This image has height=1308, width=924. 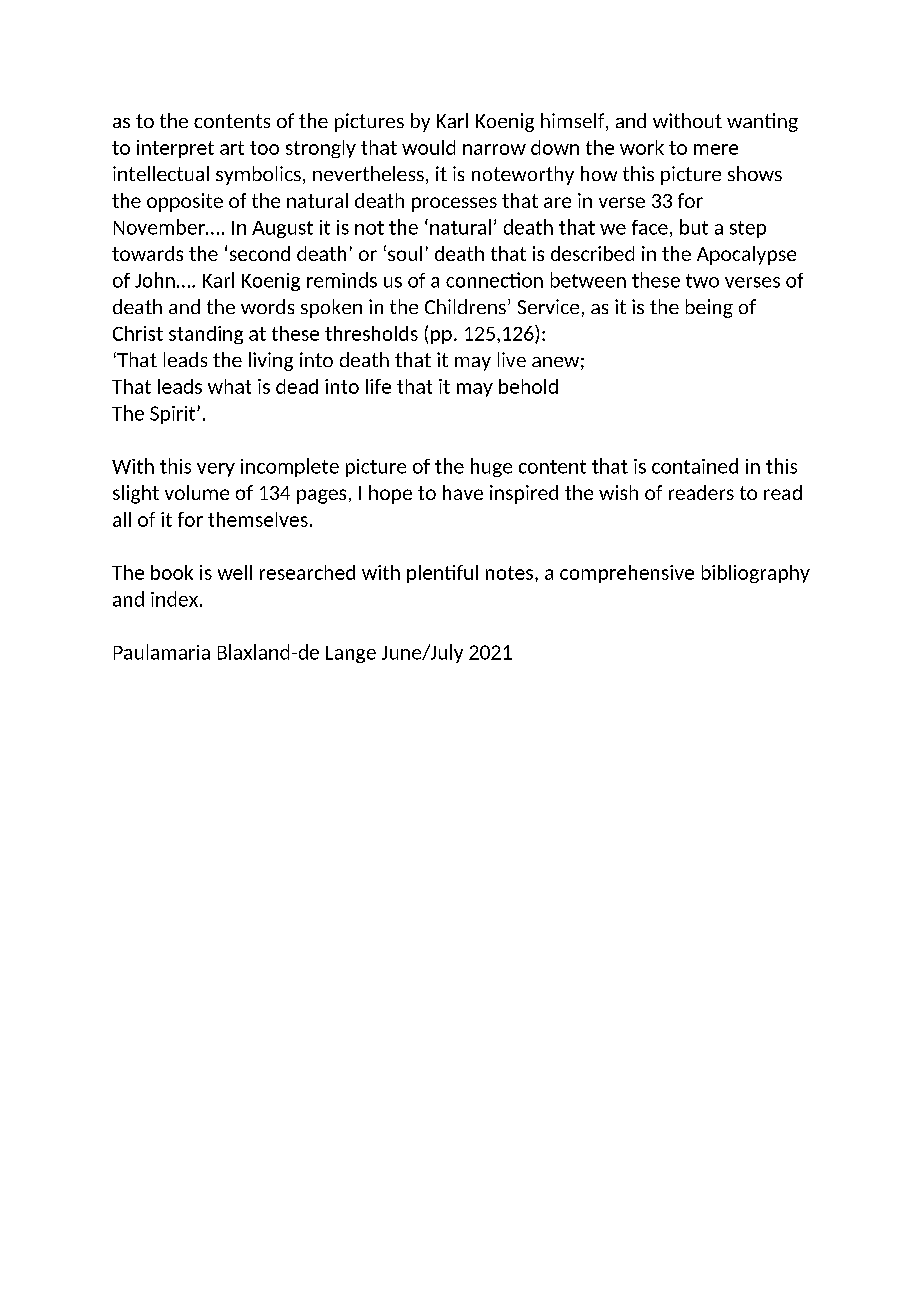 I want to click on interpret, so click(x=175, y=149).
